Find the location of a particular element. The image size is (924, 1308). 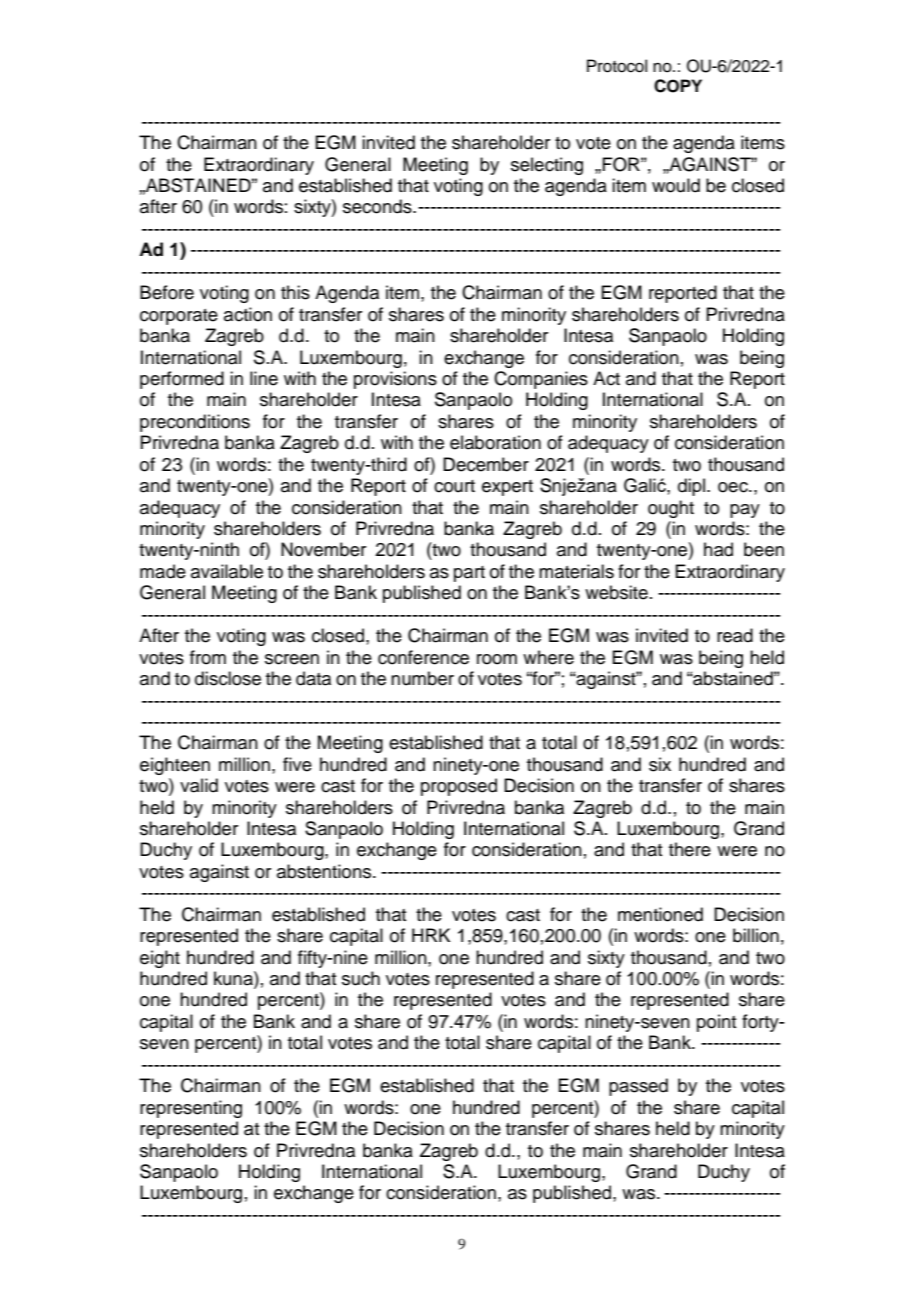

had is located at coordinates (718, 549).
